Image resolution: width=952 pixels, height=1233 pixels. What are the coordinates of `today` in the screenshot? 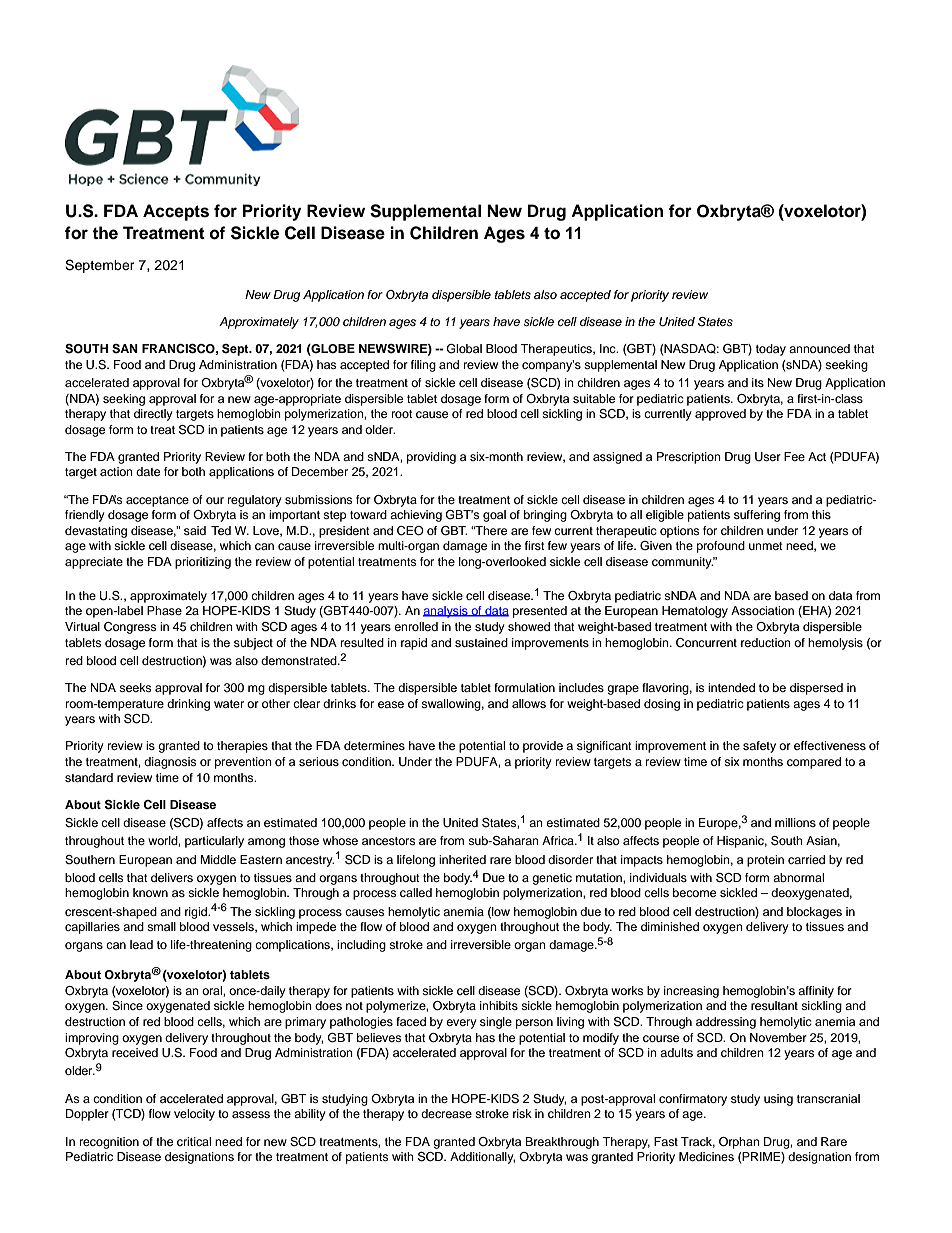 It's located at (771, 350).
